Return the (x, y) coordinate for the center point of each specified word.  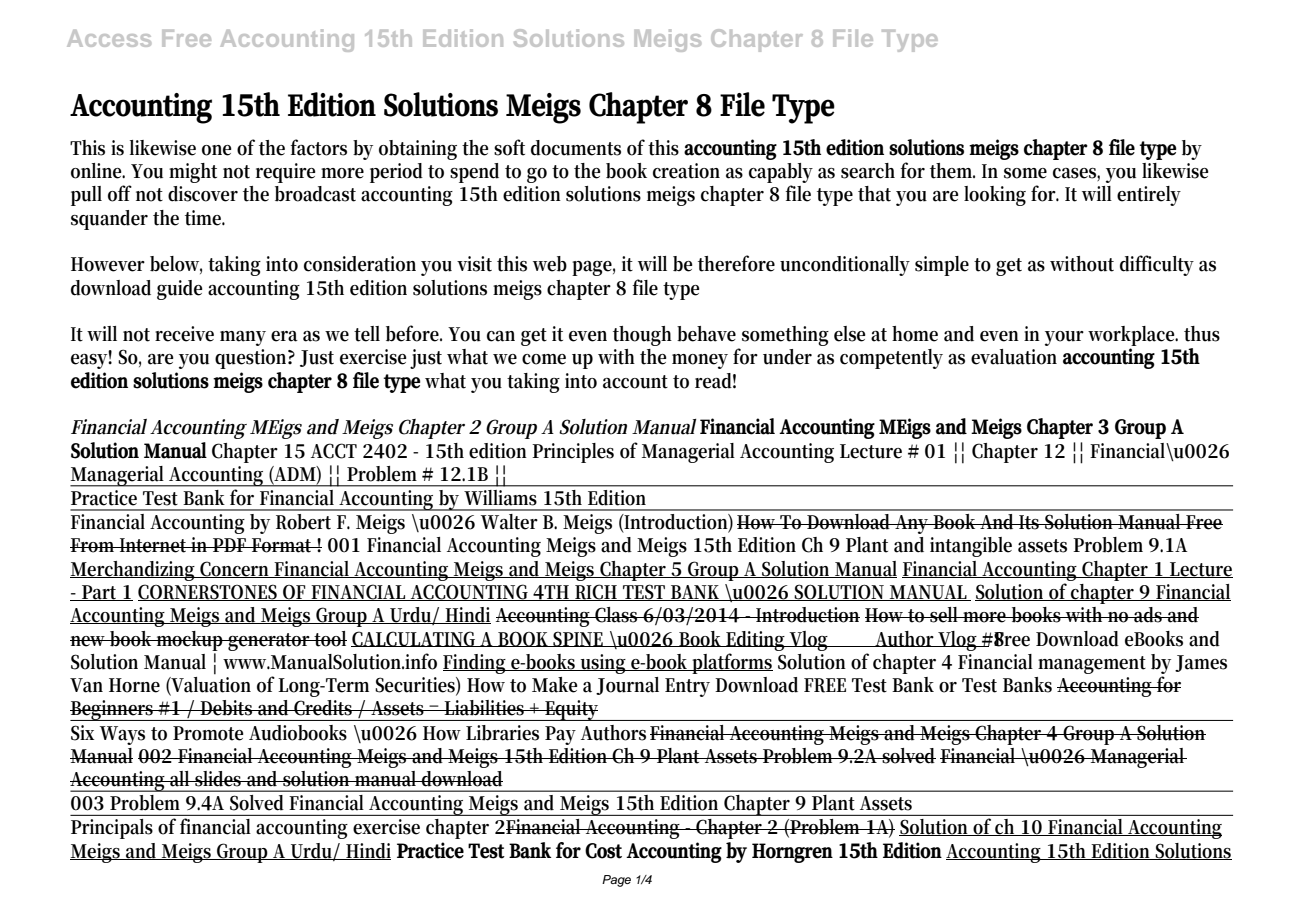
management (1092, 665)
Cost (603, 851)
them (952, 171)
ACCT (334, 451)
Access (109, 38)
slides (218, 779)
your (1064, 338)
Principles (573, 453)
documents (576, 148)
